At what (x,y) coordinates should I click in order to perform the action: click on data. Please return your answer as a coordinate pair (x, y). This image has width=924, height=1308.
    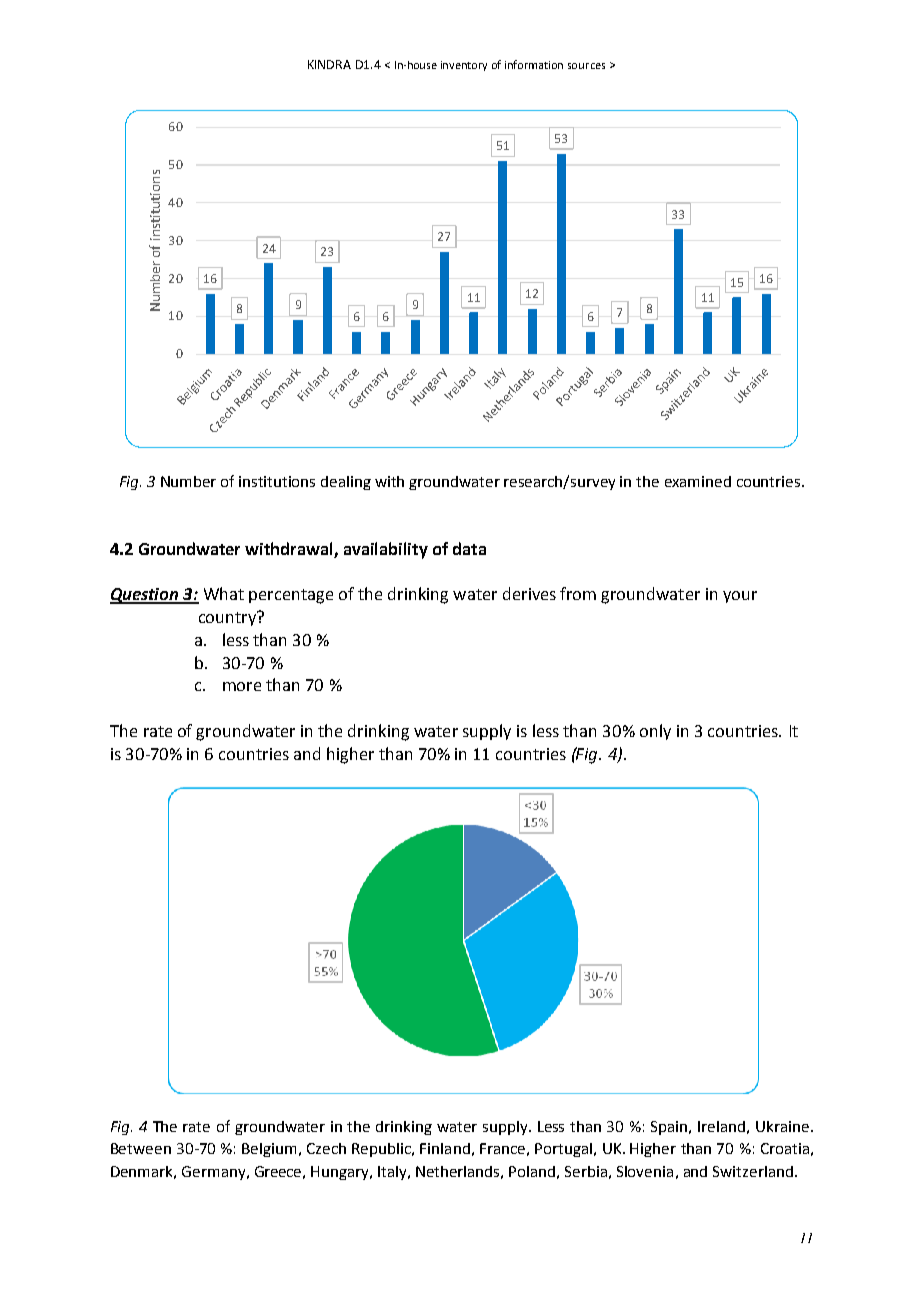
    Looking at the image, I should click on (469, 548).
